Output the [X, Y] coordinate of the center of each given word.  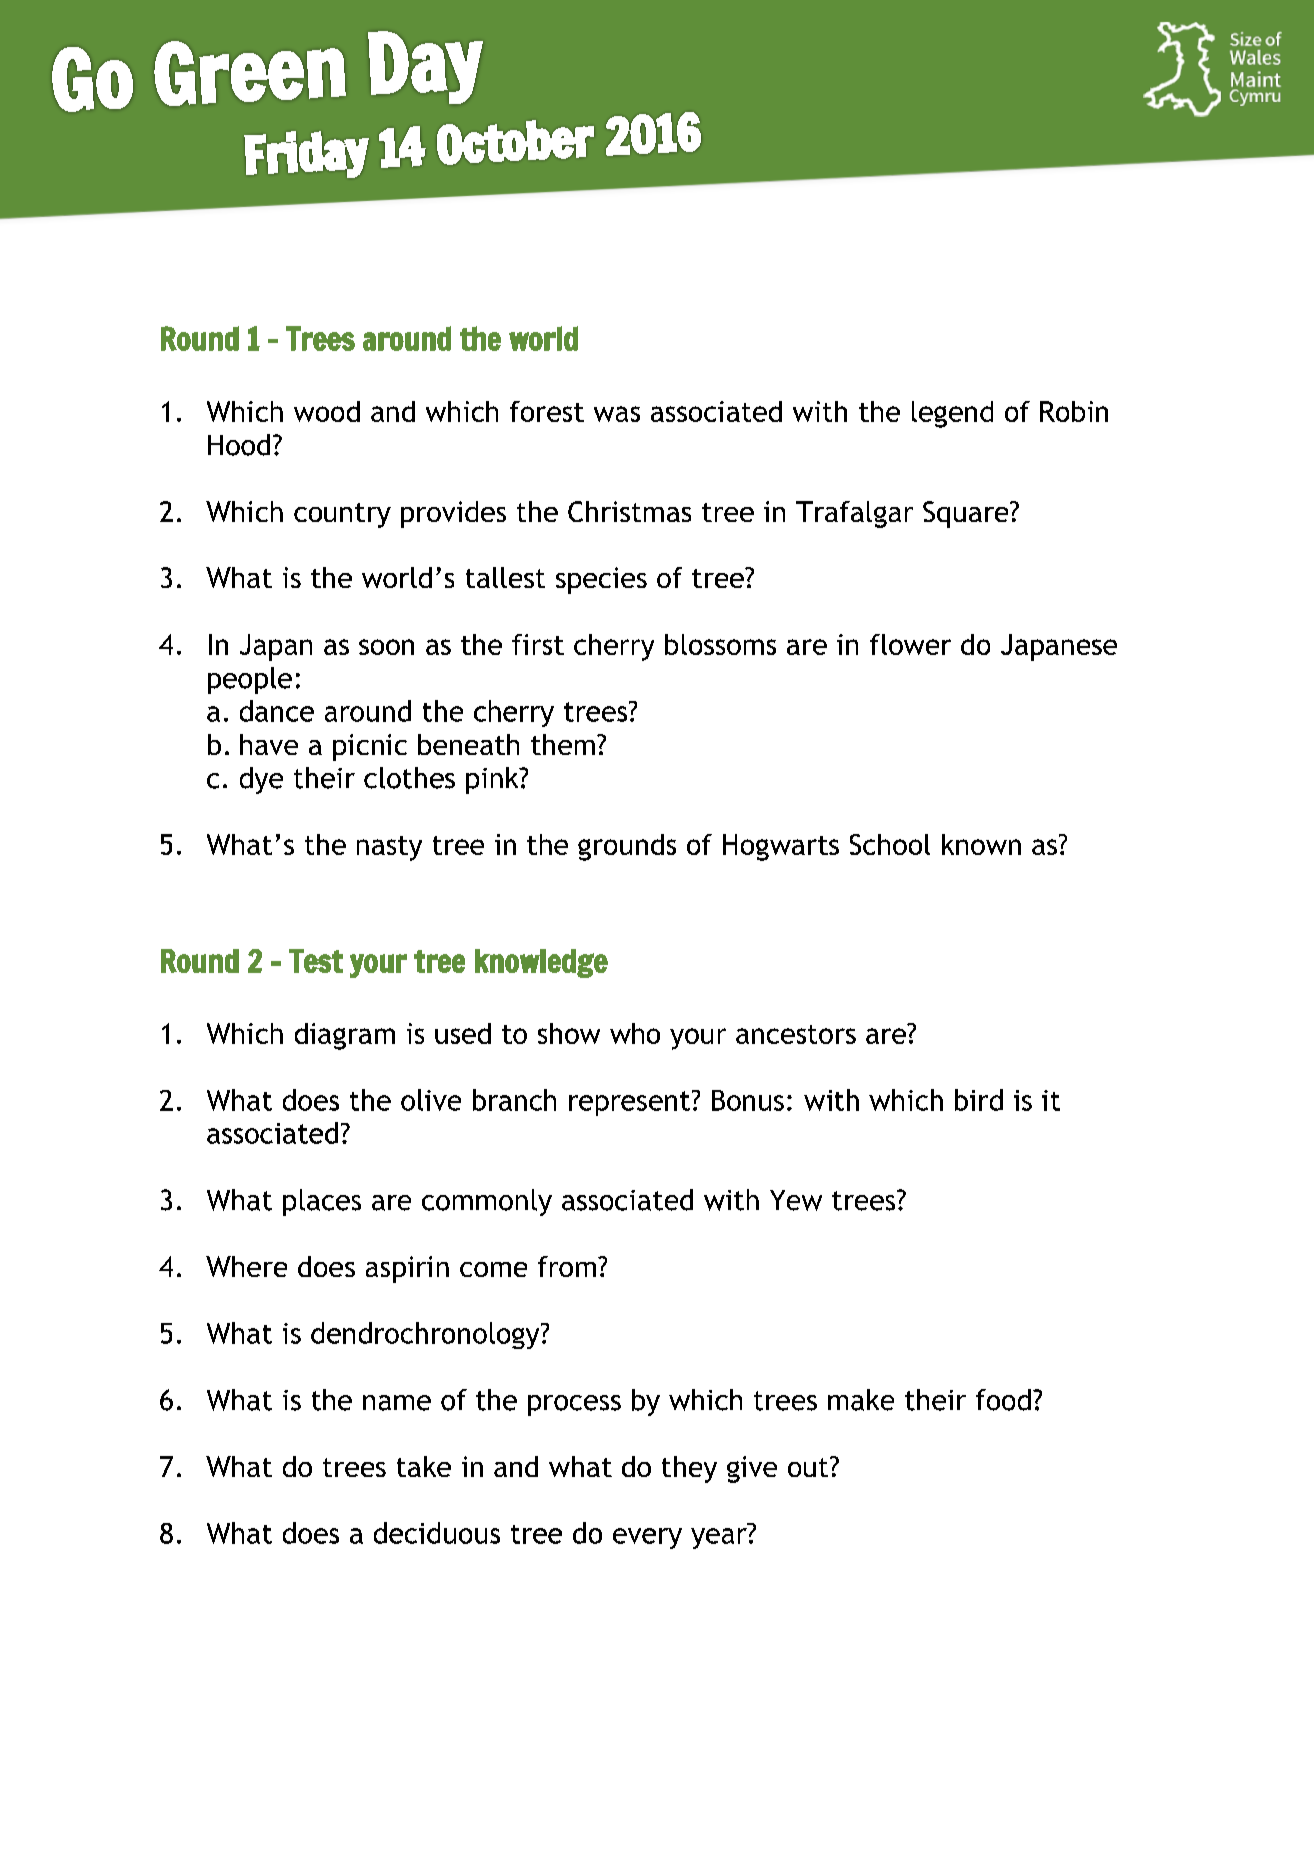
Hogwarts [781, 847]
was [617, 414]
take [424, 1466]
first [538, 644]
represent [629, 1103]
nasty [389, 848]
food [1003, 1400]
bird [979, 1100]
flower [910, 644]
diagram [345, 1036]
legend [952, 414]
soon [386, 647]
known [981, 844]
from [567, 1266]
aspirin [407, 1269]
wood [327, 411]
